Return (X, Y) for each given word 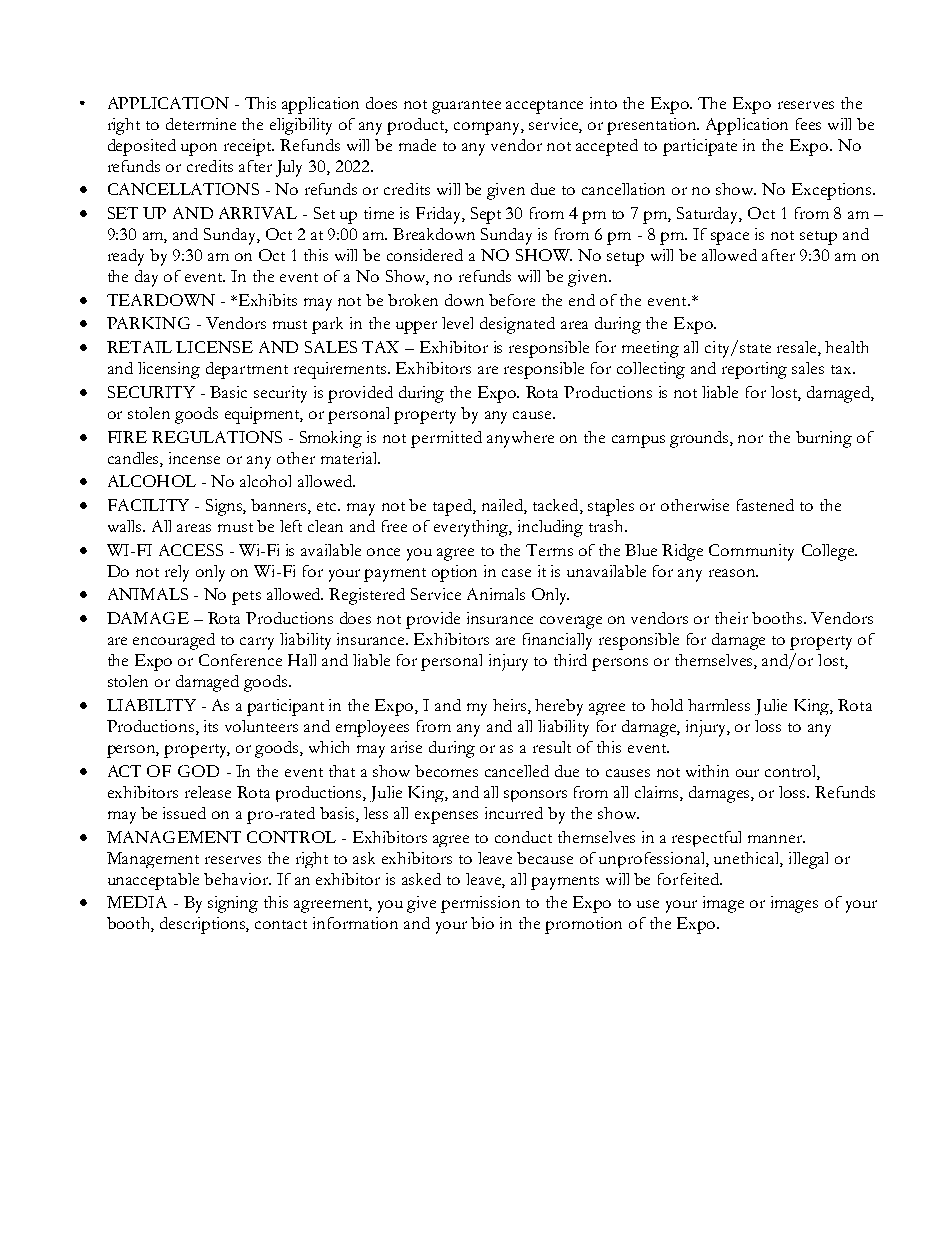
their (731, 618)
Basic (228, 392)
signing (233, 904)
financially (557, 641)
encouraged (174, 641)
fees (808, 124)
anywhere (520, 439)
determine (201, 124)
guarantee (466, 107)
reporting (754, 370)
